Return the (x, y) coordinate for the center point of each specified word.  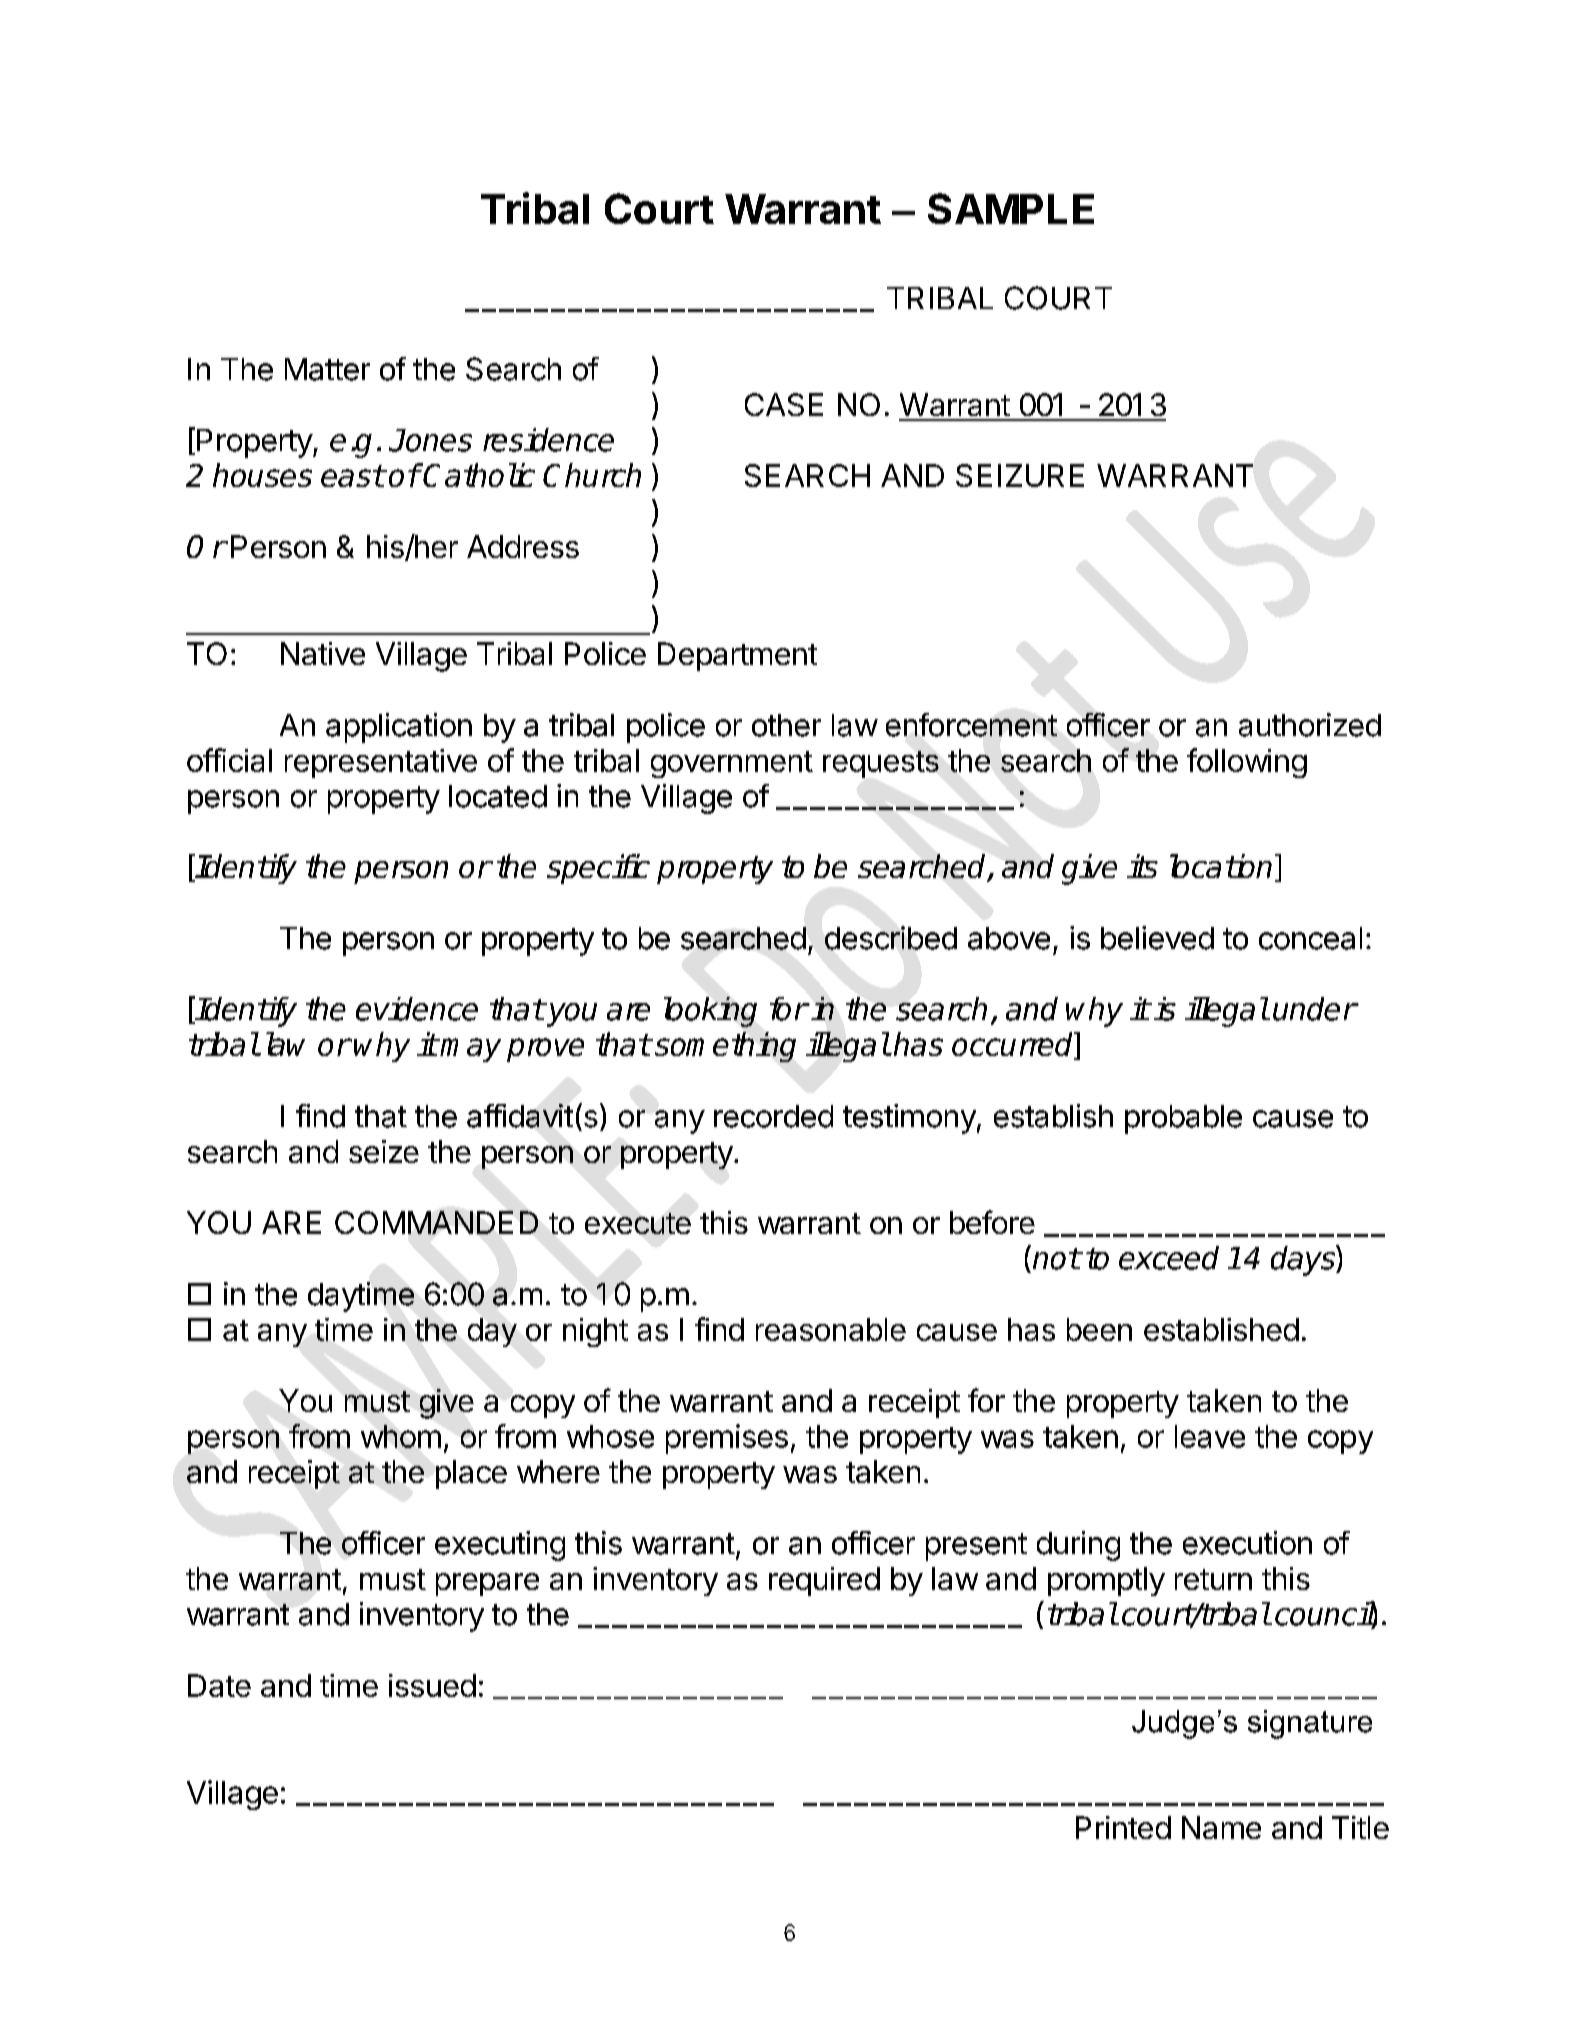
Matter (327, 369)
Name (1221, 1827)
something (725, 1047)
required (824, 1581)
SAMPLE (1011, 208)
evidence (417, 1009)
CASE (784, 404)
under (1314, 1009)
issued (432, 1685)
